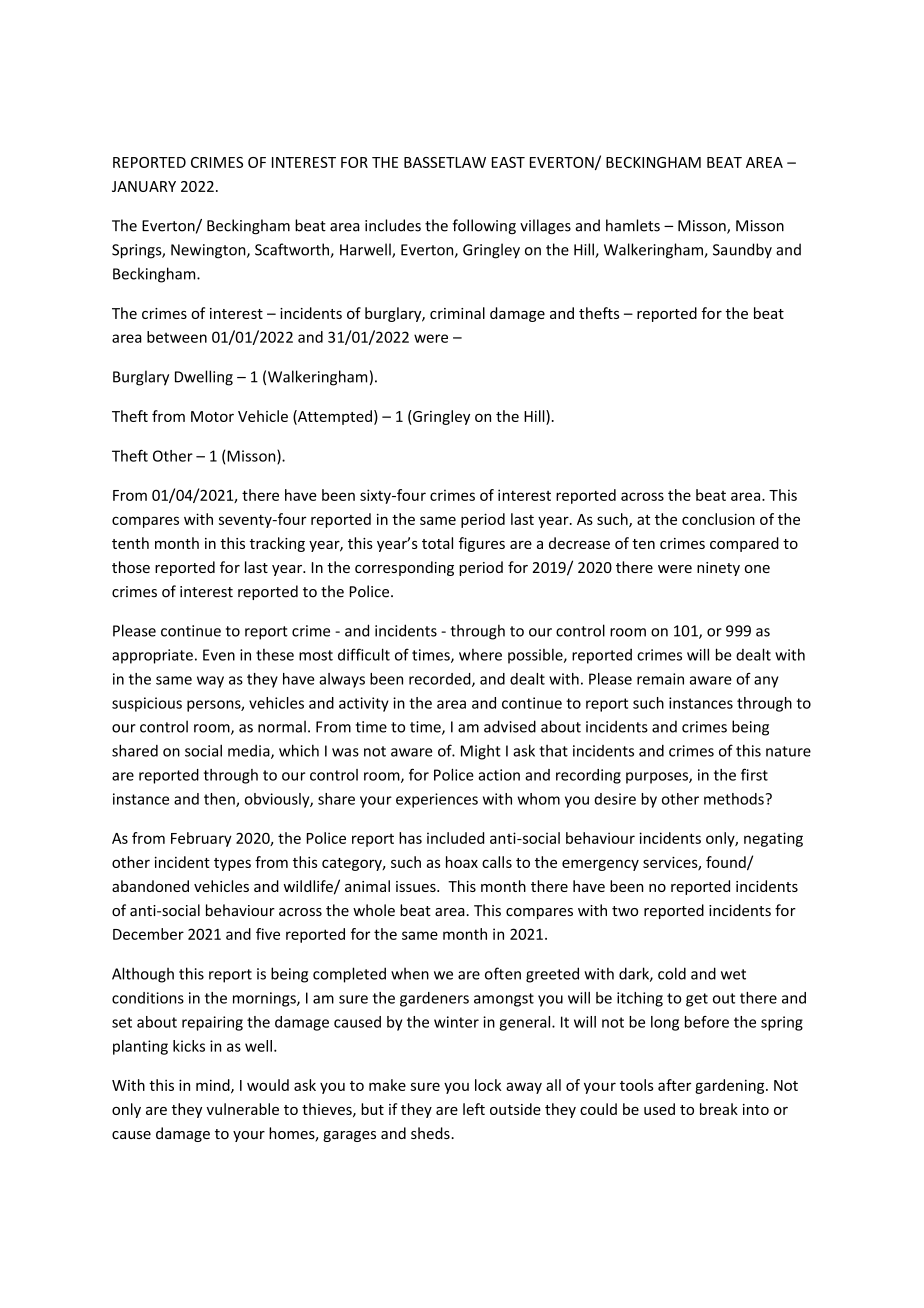 The image size is (924, 1308). I want to click on villages, so click(545, 227).
